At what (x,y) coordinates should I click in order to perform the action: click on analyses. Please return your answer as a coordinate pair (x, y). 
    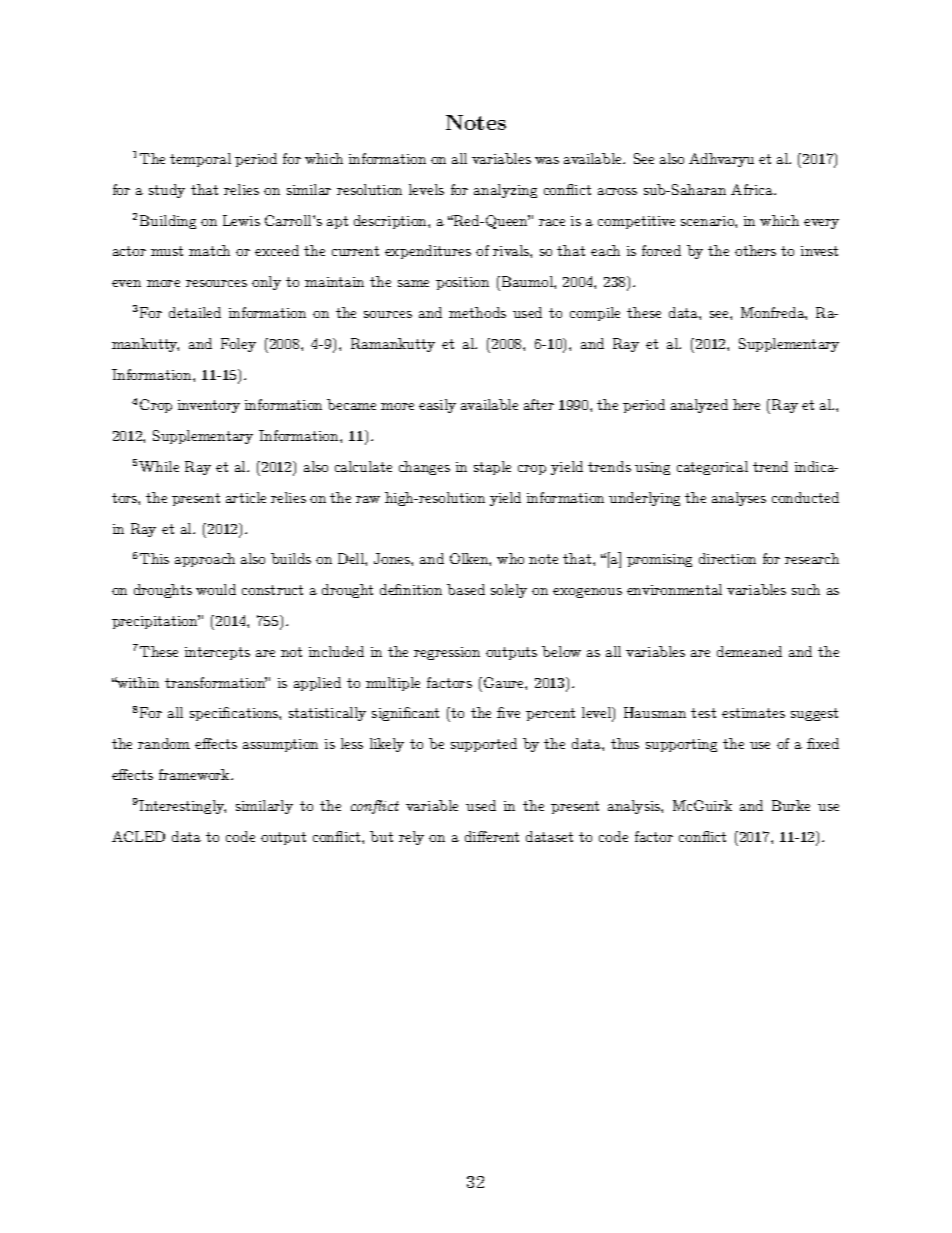
    Looking at the image, I should click on (739, 499).
